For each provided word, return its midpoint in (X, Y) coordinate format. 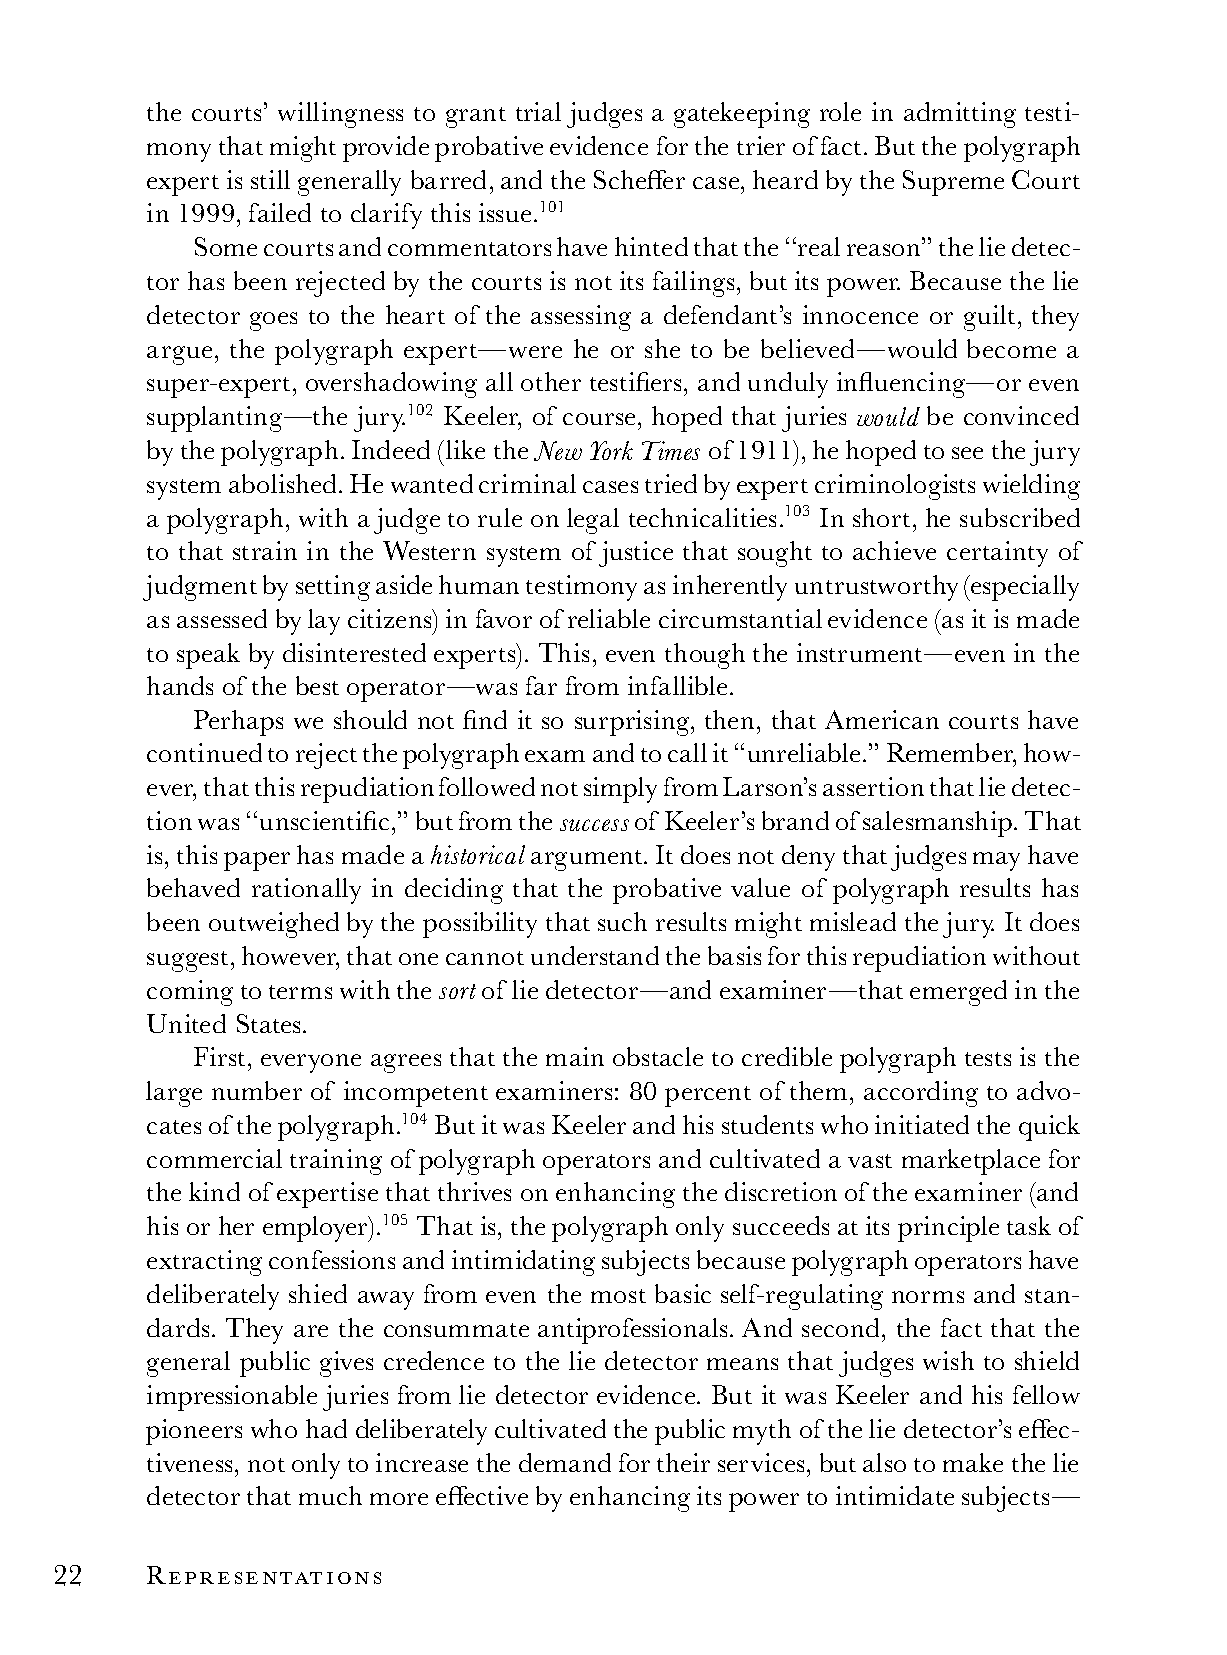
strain (265, 550)
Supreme (953, 183)
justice (636, 554)
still (270, 179)
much (330, 1495)
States (268, 1023)
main (575, 1056)
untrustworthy (876, 588)
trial (538, 111)
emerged (958, 993)
